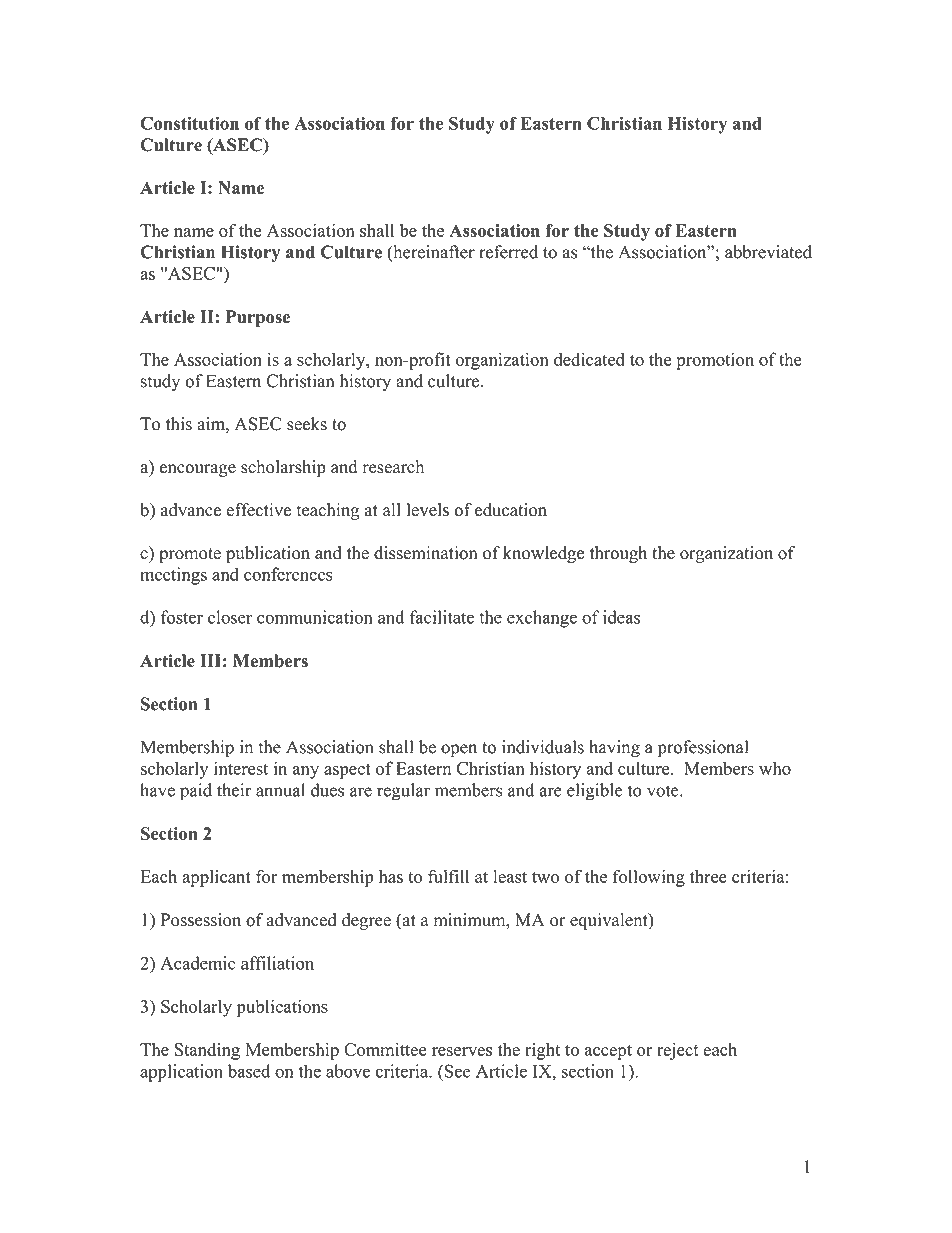 Image resolution: width=952 pixels, height=1233 pixels. Describe the element at coordinates (508, 252) in the screenshot. I see `referred` at that location.
